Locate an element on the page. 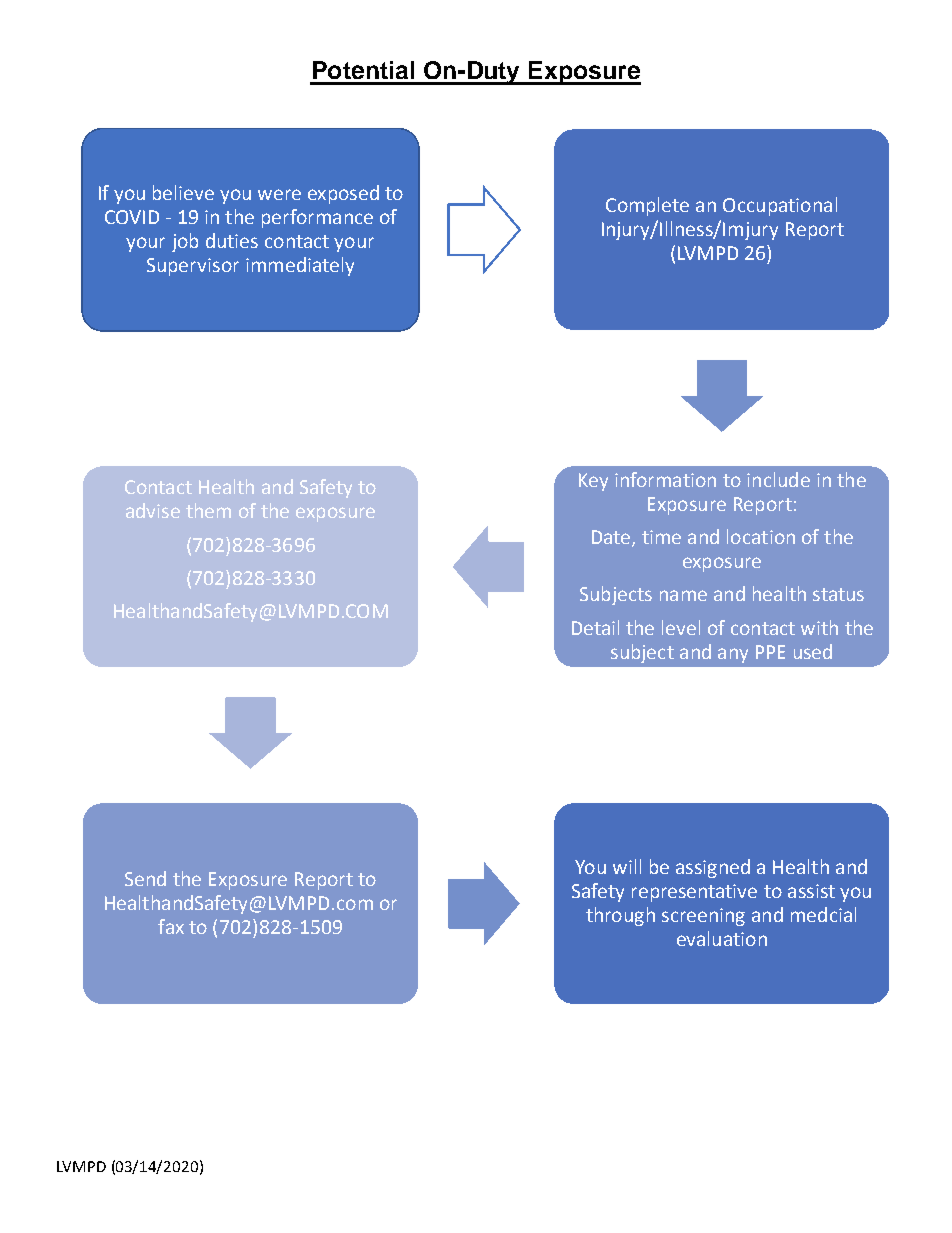 The width and height of the image is (952, 1233). Send is located at coordinates (145, 878).
